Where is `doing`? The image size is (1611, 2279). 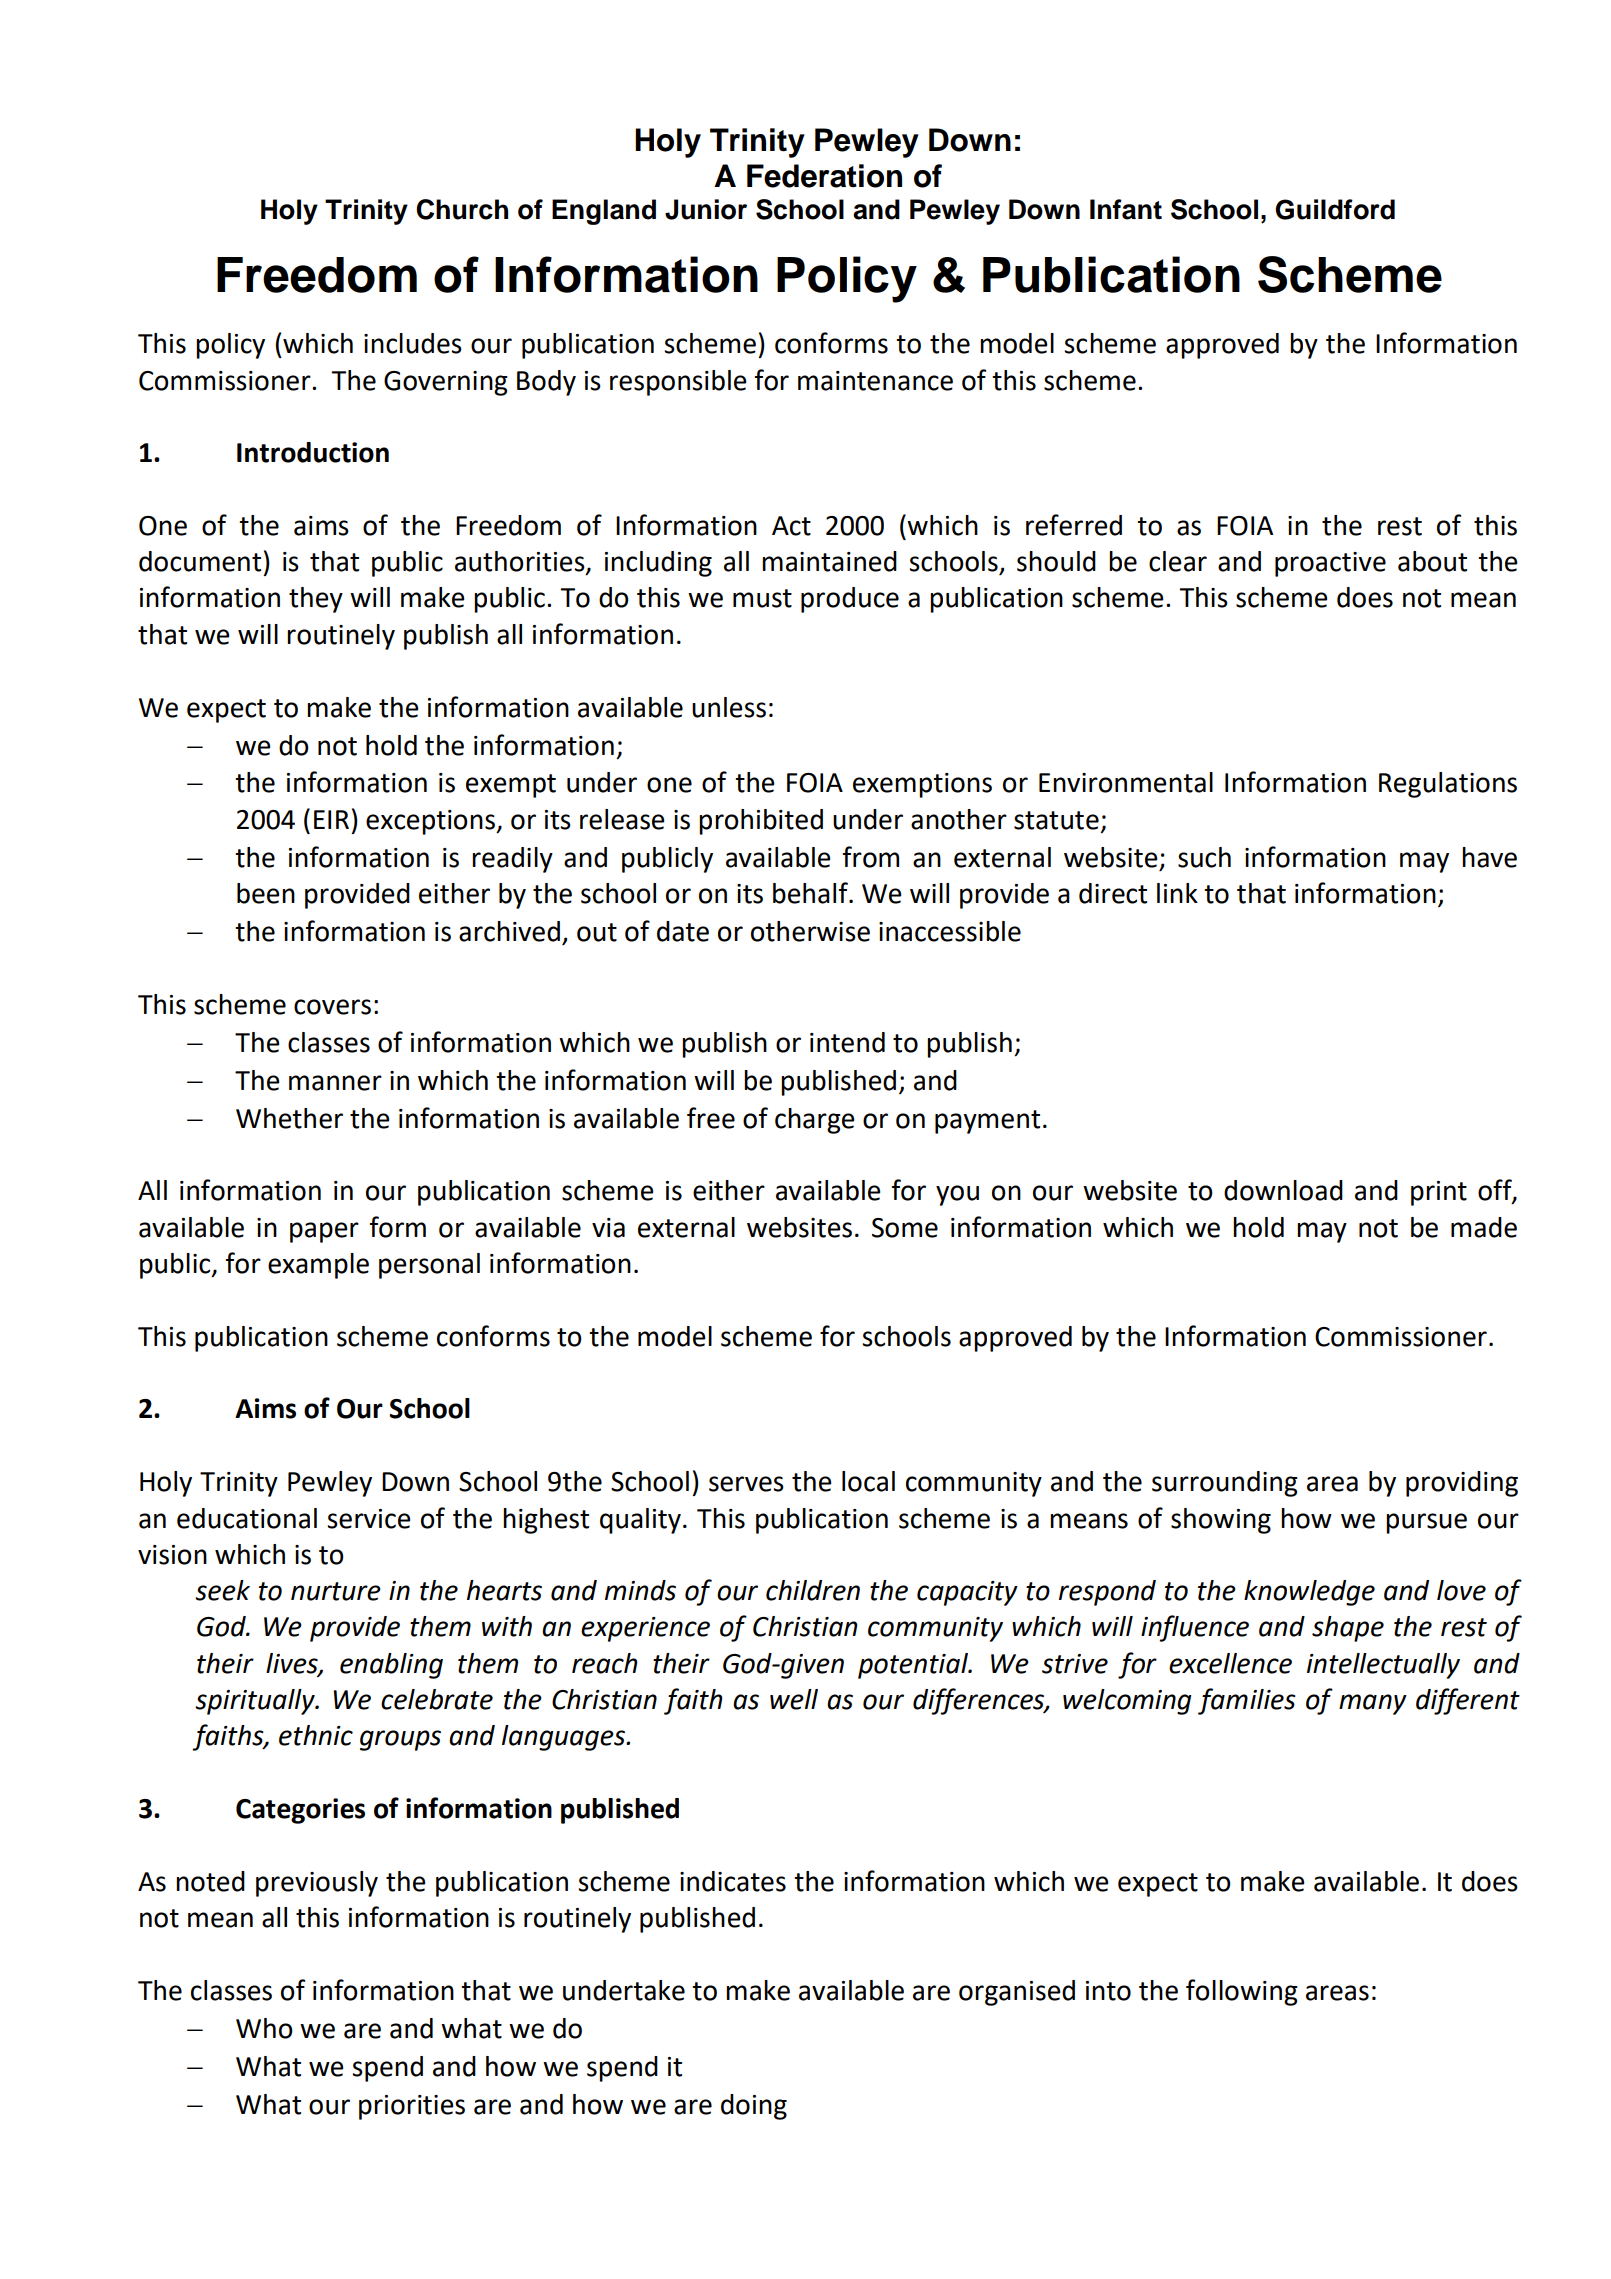 doing is located at coordinates (754, 2107).
